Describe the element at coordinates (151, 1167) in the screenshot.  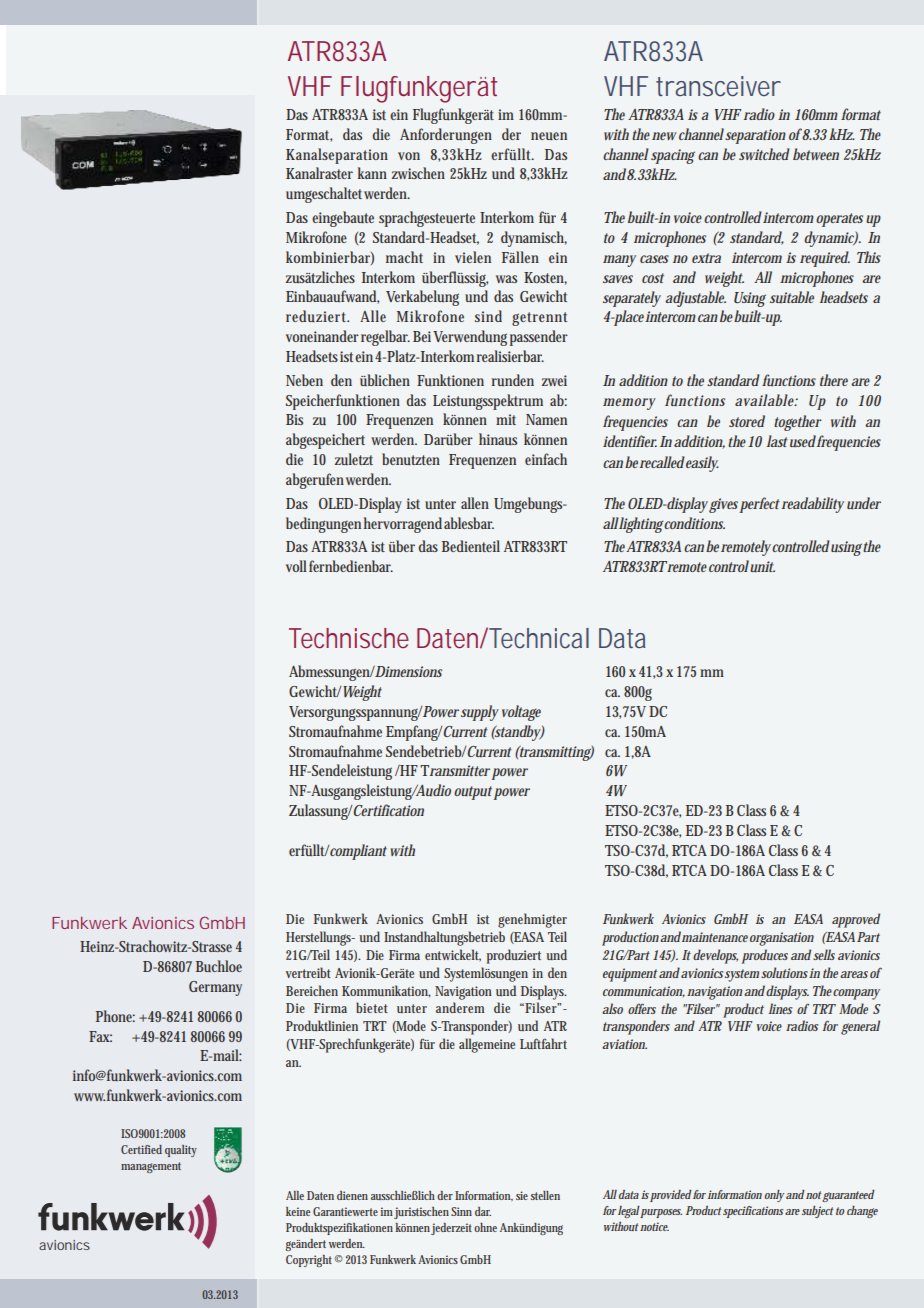
I see `management` at that location.
